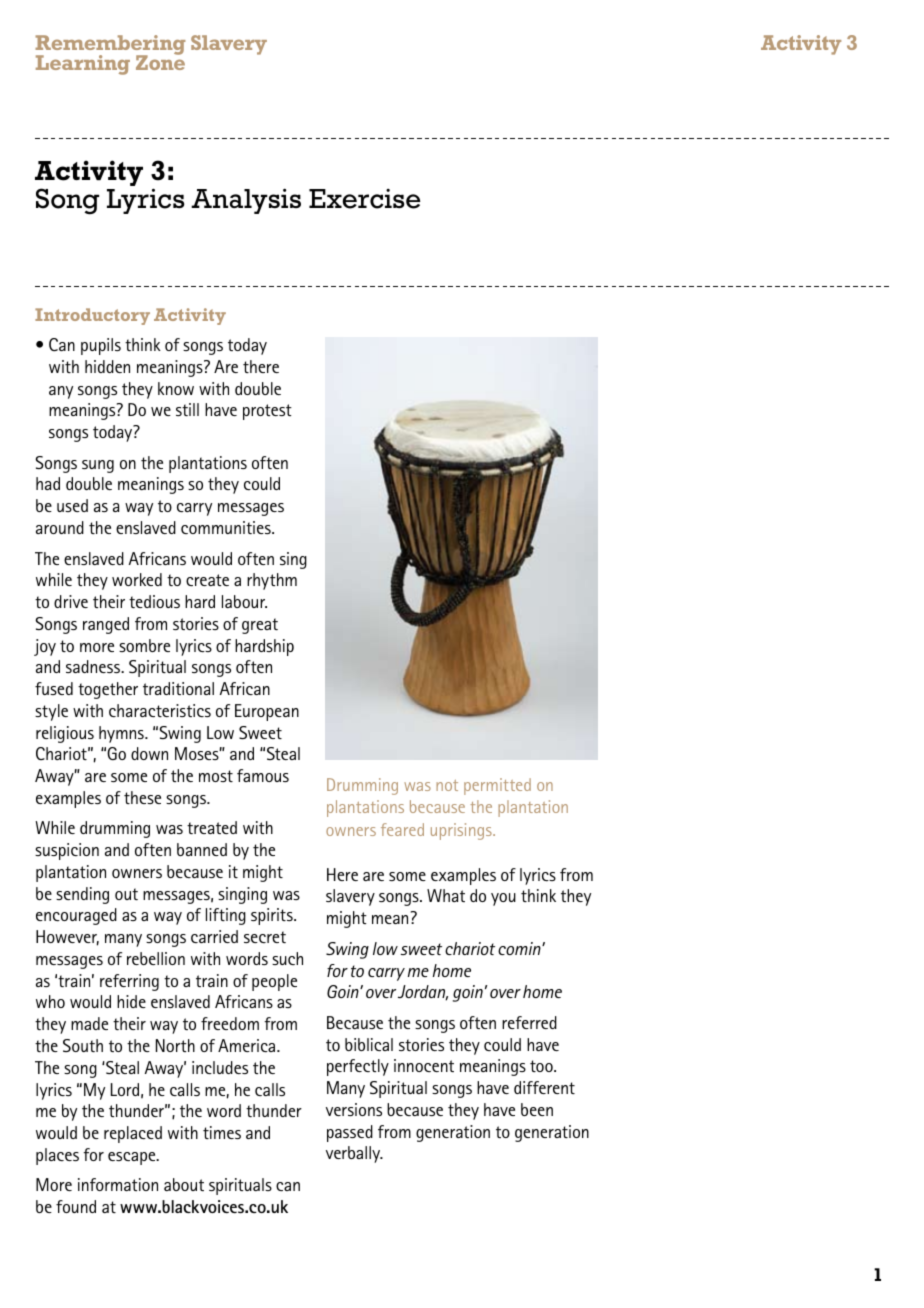 The image size is (924, 1308). Describe the element at coordinates (497, 786) in the screenshot. I see `permitted` at that location.
